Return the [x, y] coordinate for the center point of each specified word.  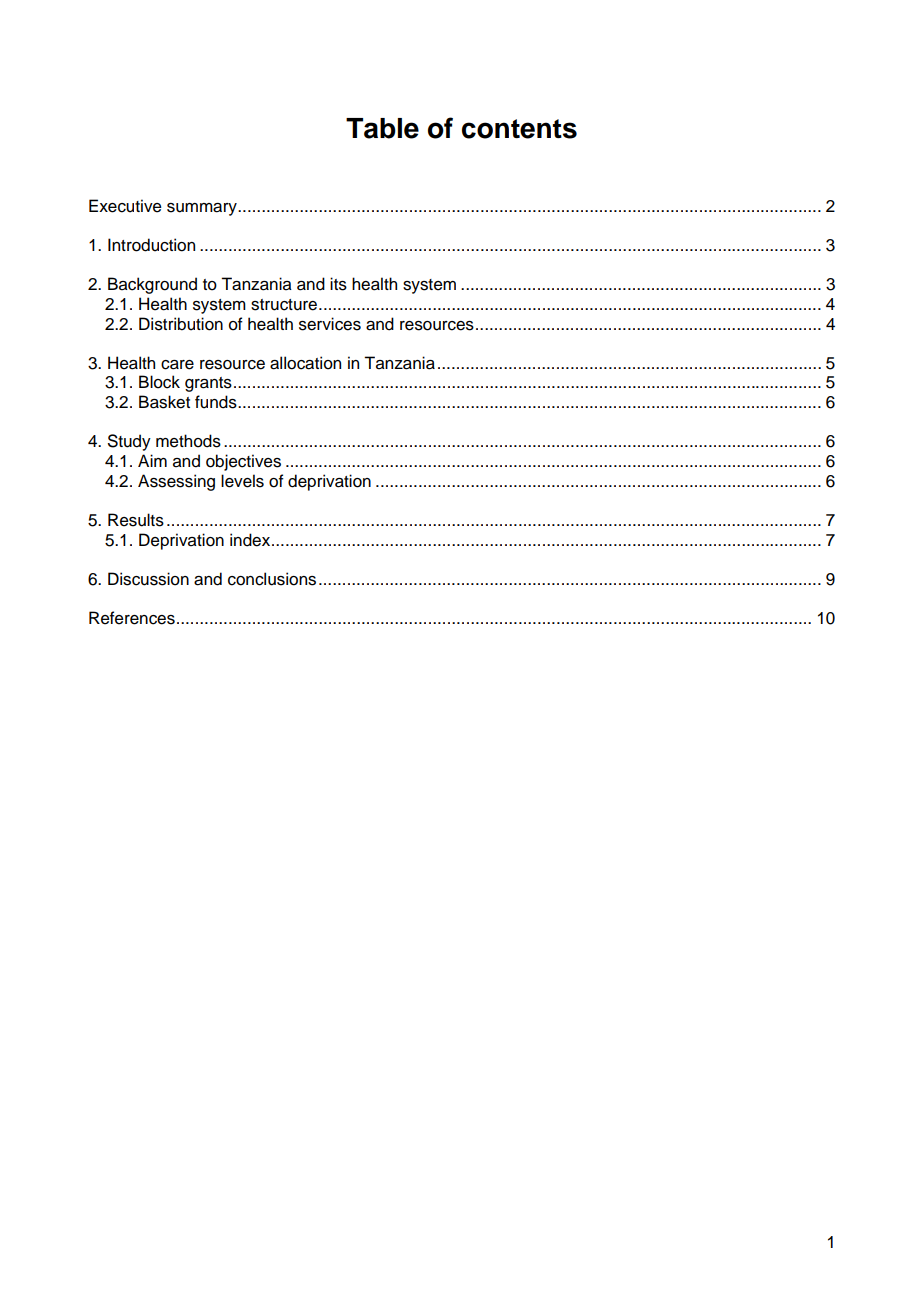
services [330, 324]
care [177, 365]
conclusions [272, 579]
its [338, 284]
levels [242, 481]
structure [284, 305]
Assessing [176, 482]
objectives [243, 462]
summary [203, 209]
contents [519, 129]
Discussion [148, 579]
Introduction [151, 245]
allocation [305, 363]
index [251, 540]
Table [382, 128]
